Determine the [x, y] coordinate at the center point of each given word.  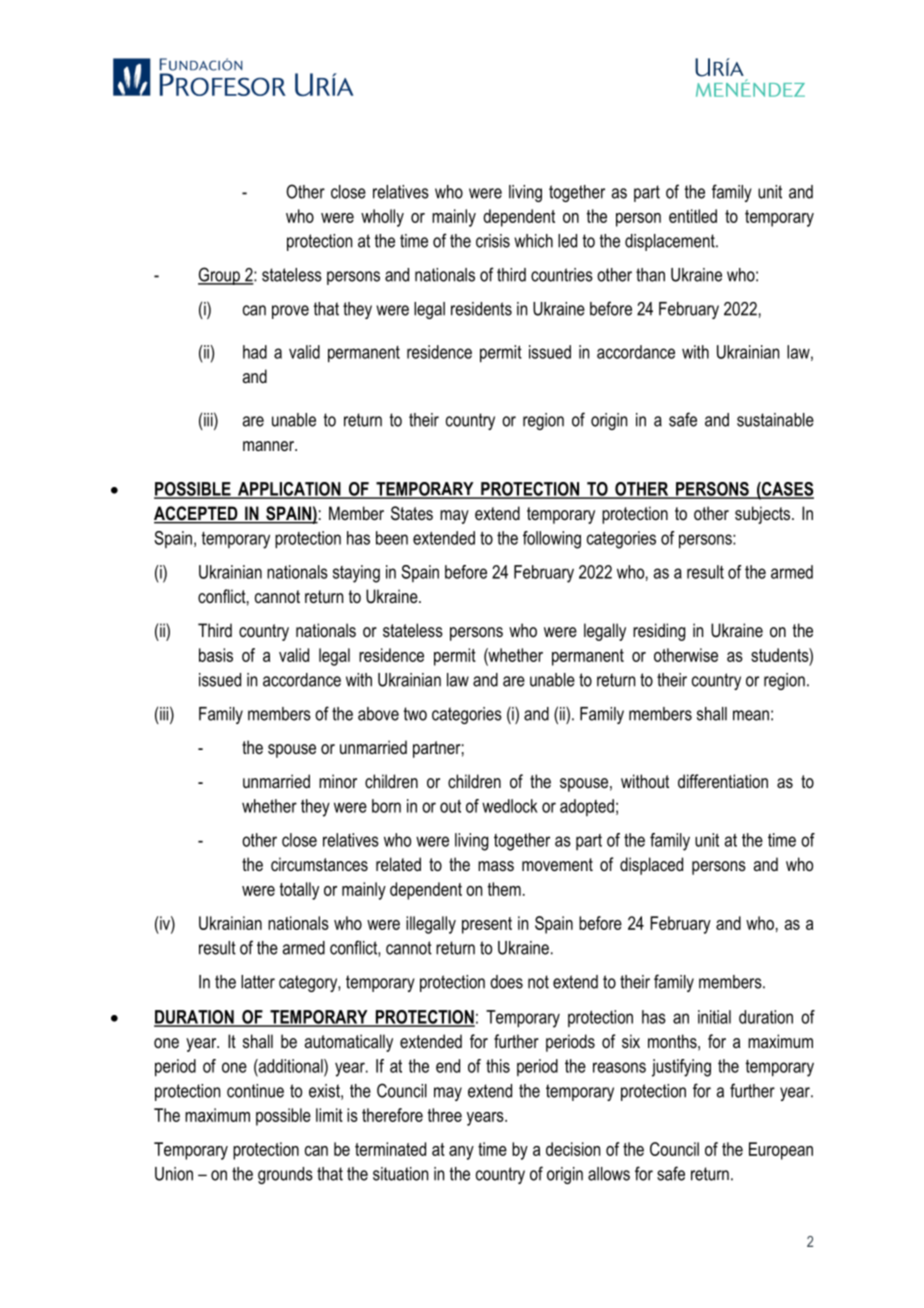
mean [751, 715]
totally [299, 891]
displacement [671, 242]
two [415, 714]
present [487, 925]
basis [216, 655]
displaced [651, 866]
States [412, 513]
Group [220, 276]
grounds [285, 1175]
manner [270, 446]
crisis [493, 241]
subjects [764, 515]
